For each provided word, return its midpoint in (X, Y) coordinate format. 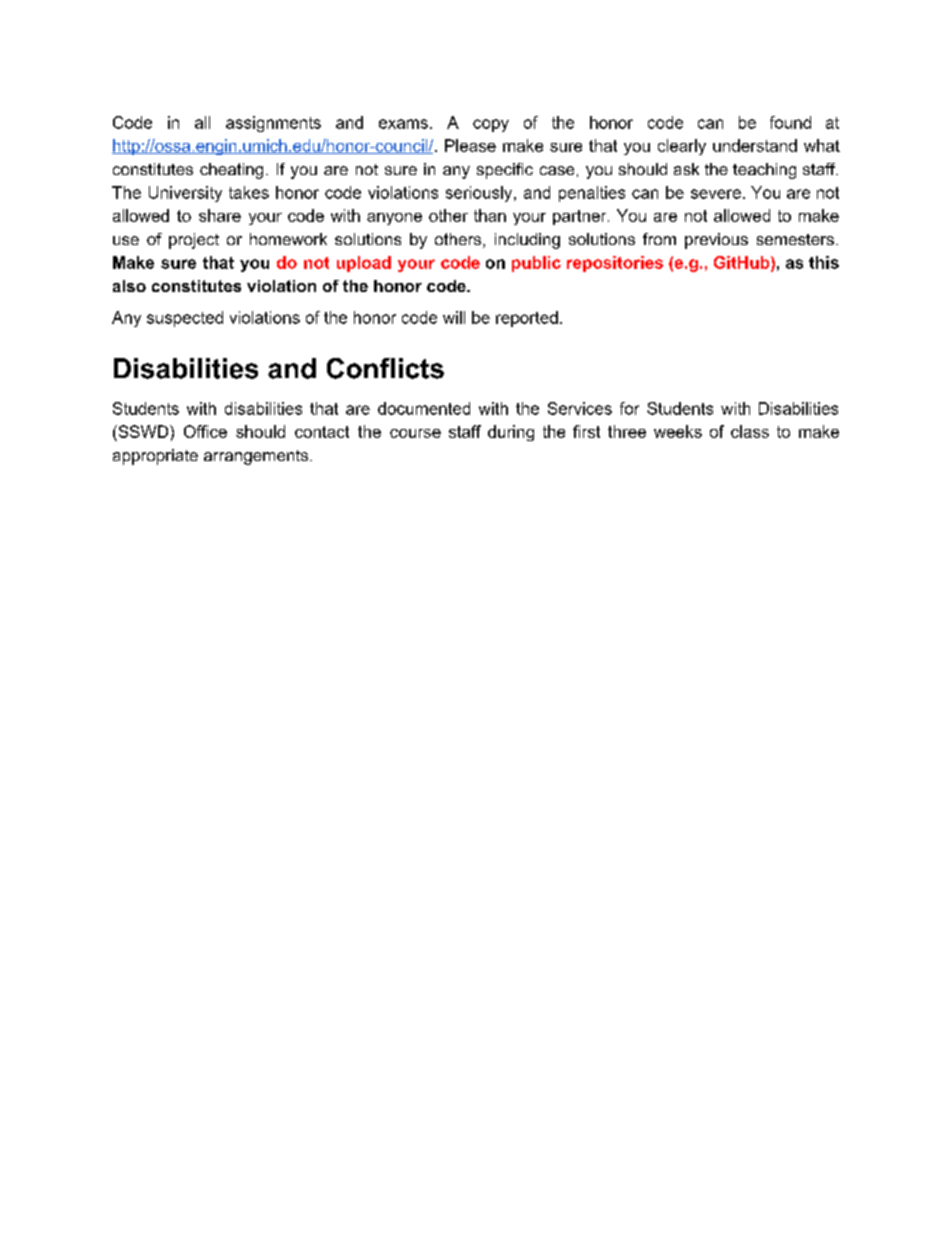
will (454, 317)
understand (755, 145)
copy (491, 125)
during (511, 433)
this (824, 262)
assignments (273, 124)
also (129, 286)
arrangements (257, 457)
